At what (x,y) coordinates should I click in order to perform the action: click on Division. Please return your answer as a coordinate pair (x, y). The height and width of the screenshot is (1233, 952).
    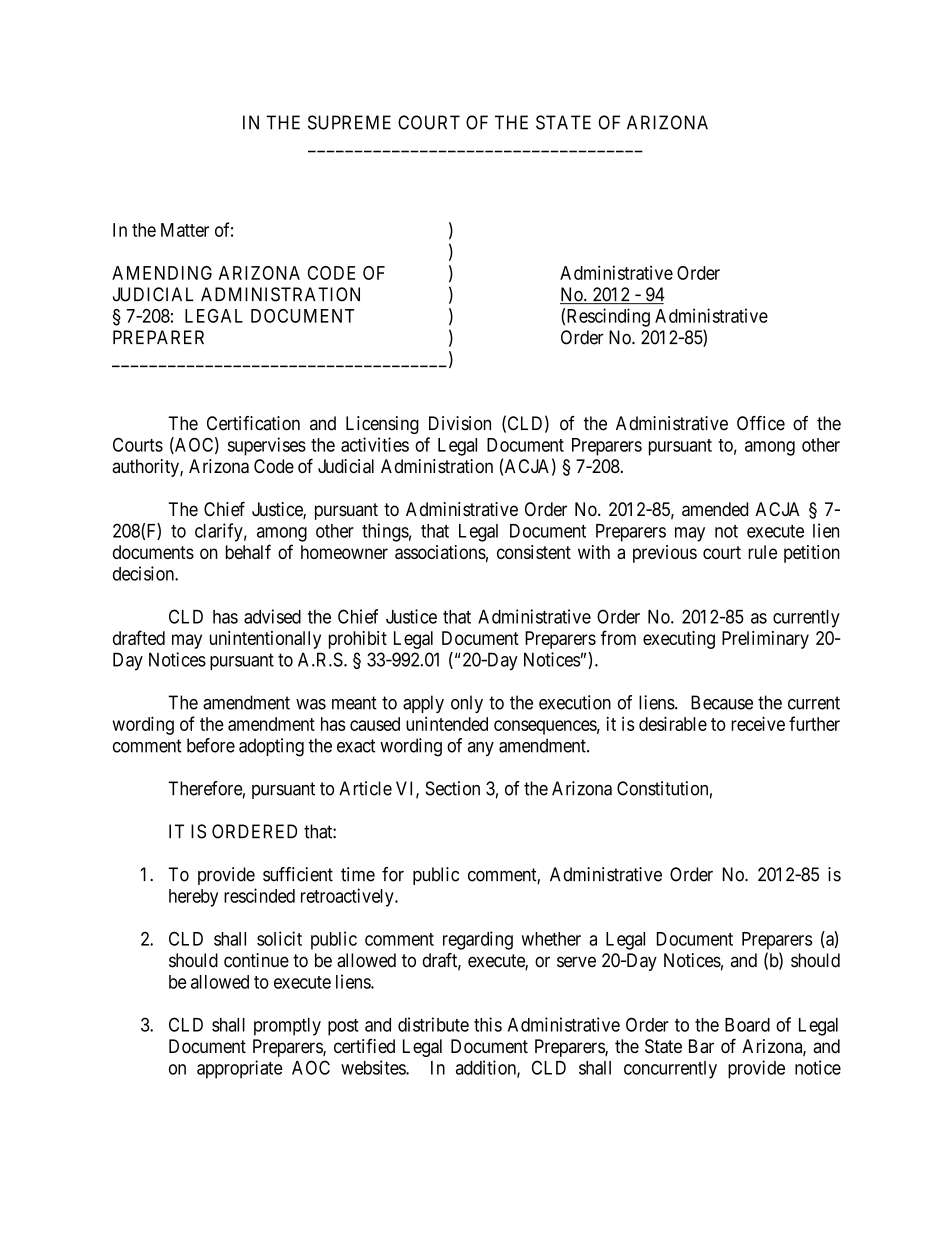
    Looking at the image, I should click on (460, 423).
